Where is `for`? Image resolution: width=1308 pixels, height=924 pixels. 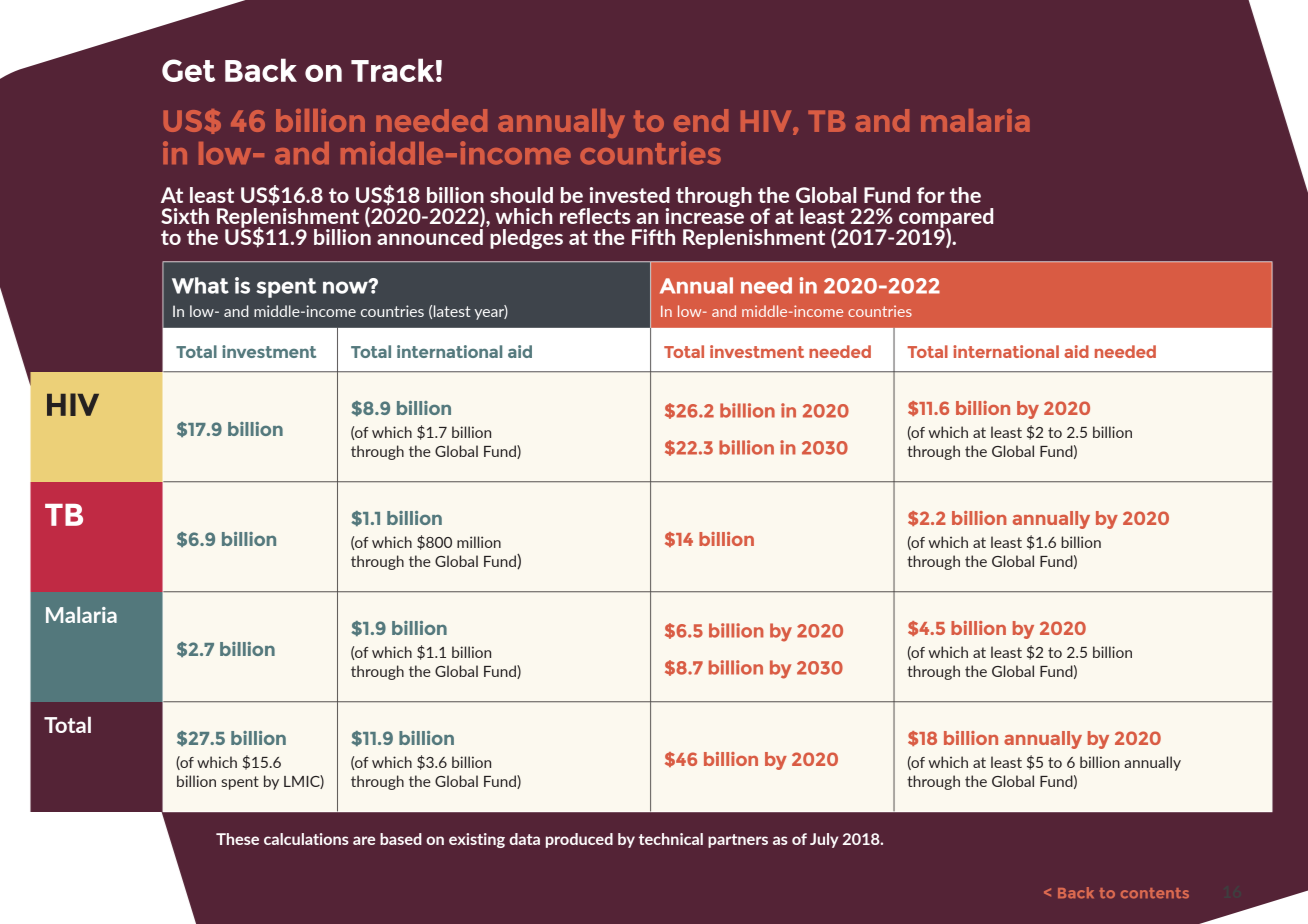 for is located at coordinates (931, 195).
